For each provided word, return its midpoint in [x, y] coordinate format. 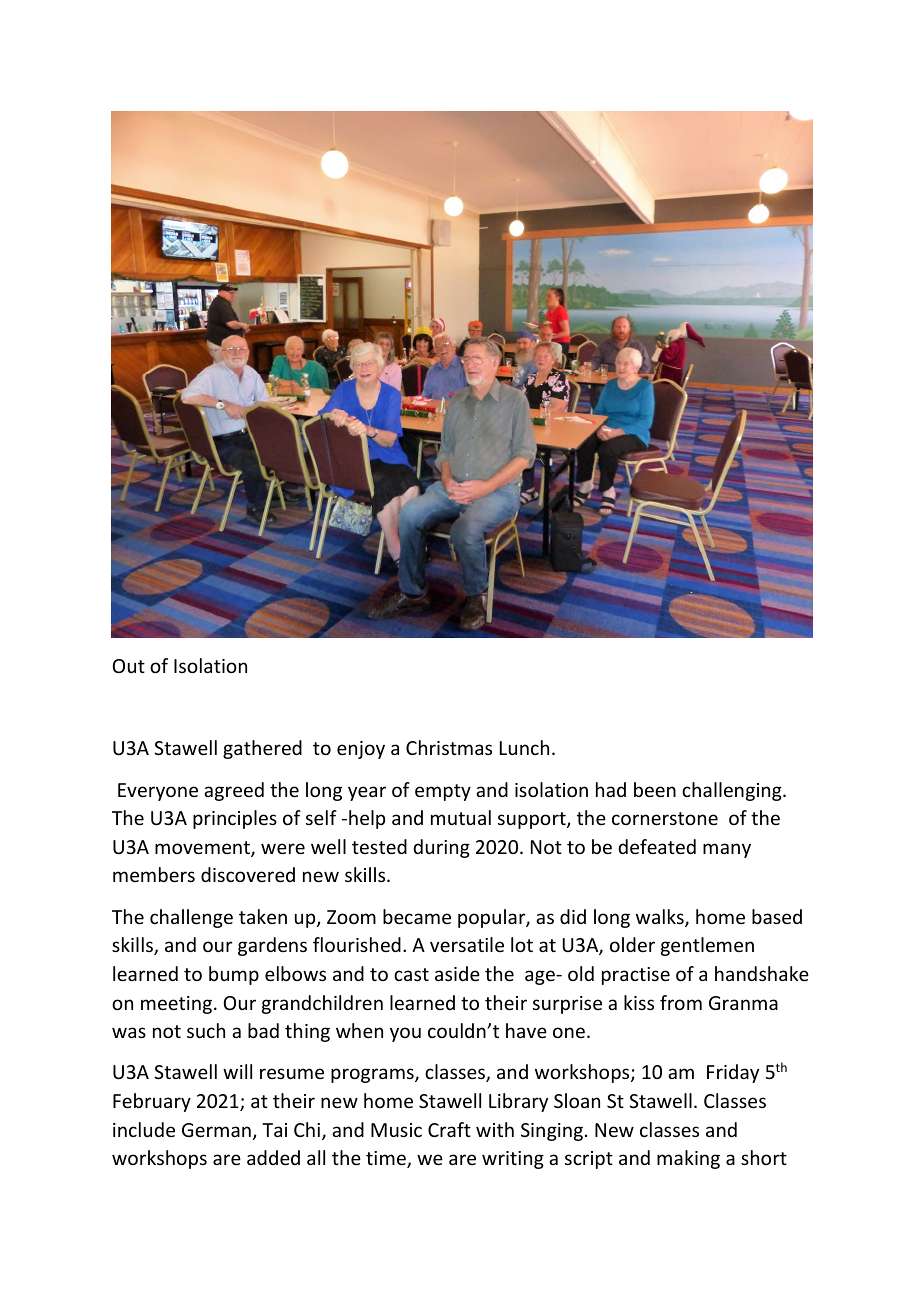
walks [661, 918]
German [216, 1130]
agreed [234, 791]
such [206, 1030]
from [681, 1002]
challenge [191, 918]
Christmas [449, 747]
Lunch [524, 747]
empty [443, 792]
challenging [733, 791]
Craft [449, 1129]
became [417, 916]
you [405, 1034]
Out [129, 666]
